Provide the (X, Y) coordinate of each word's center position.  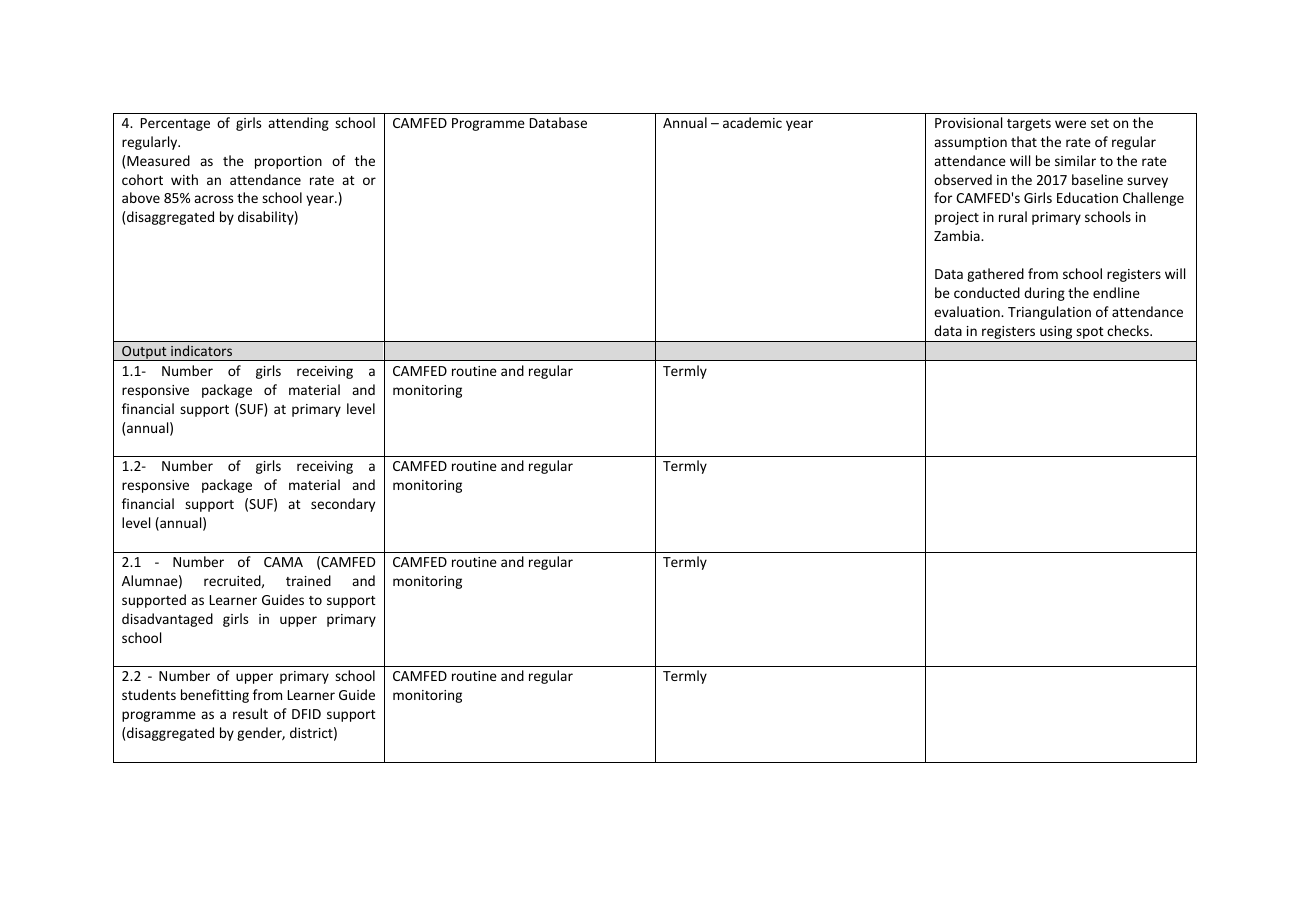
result (250, 713)
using (1056, 334)
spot (1090, 334)
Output (144, 353)
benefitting (215, 696)
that (1024, 141)
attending (298, 124)
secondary (343, 505)
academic (752, 122)
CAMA (283, 562)
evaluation (968, 311)
